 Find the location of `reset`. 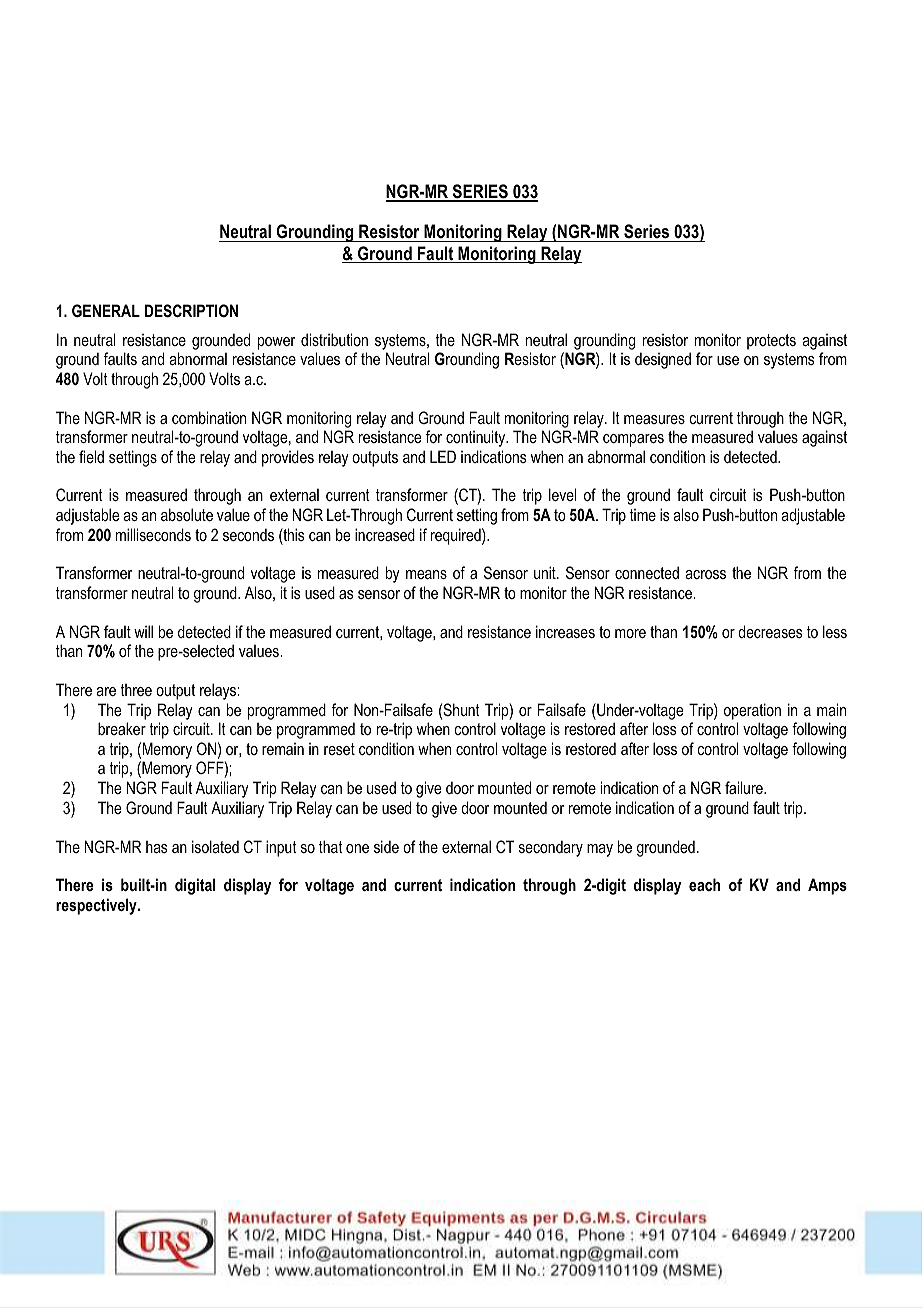

reset is located at coordinates (339, 749).
